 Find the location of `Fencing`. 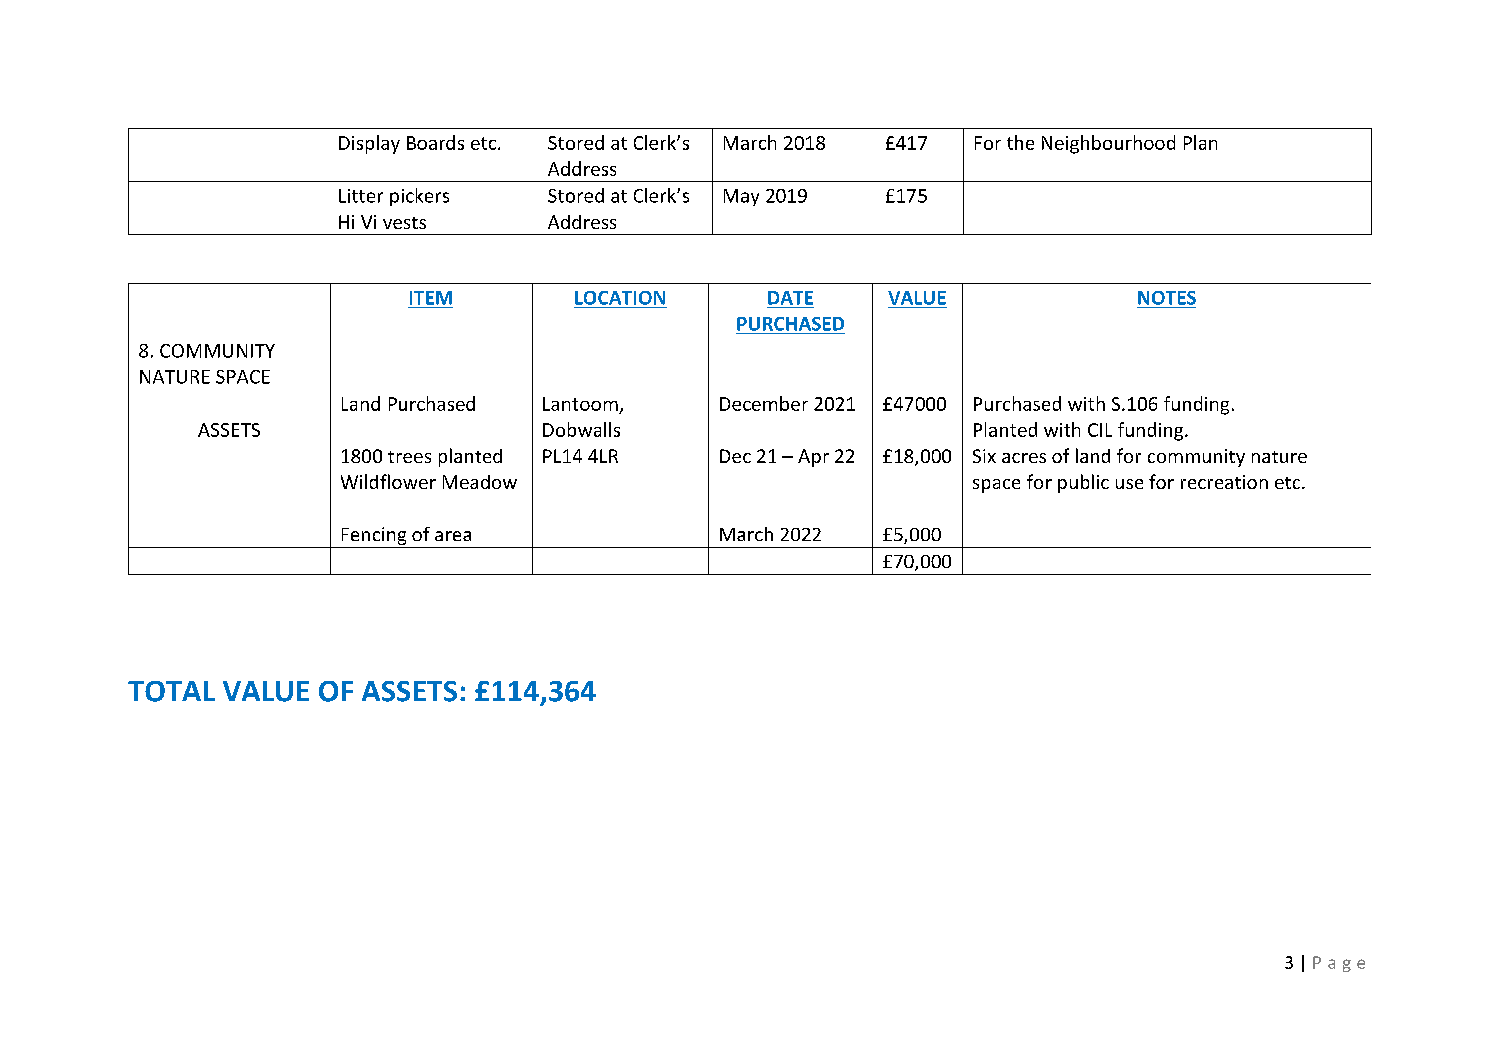

Fencing is located at coordinates (374, 536).
